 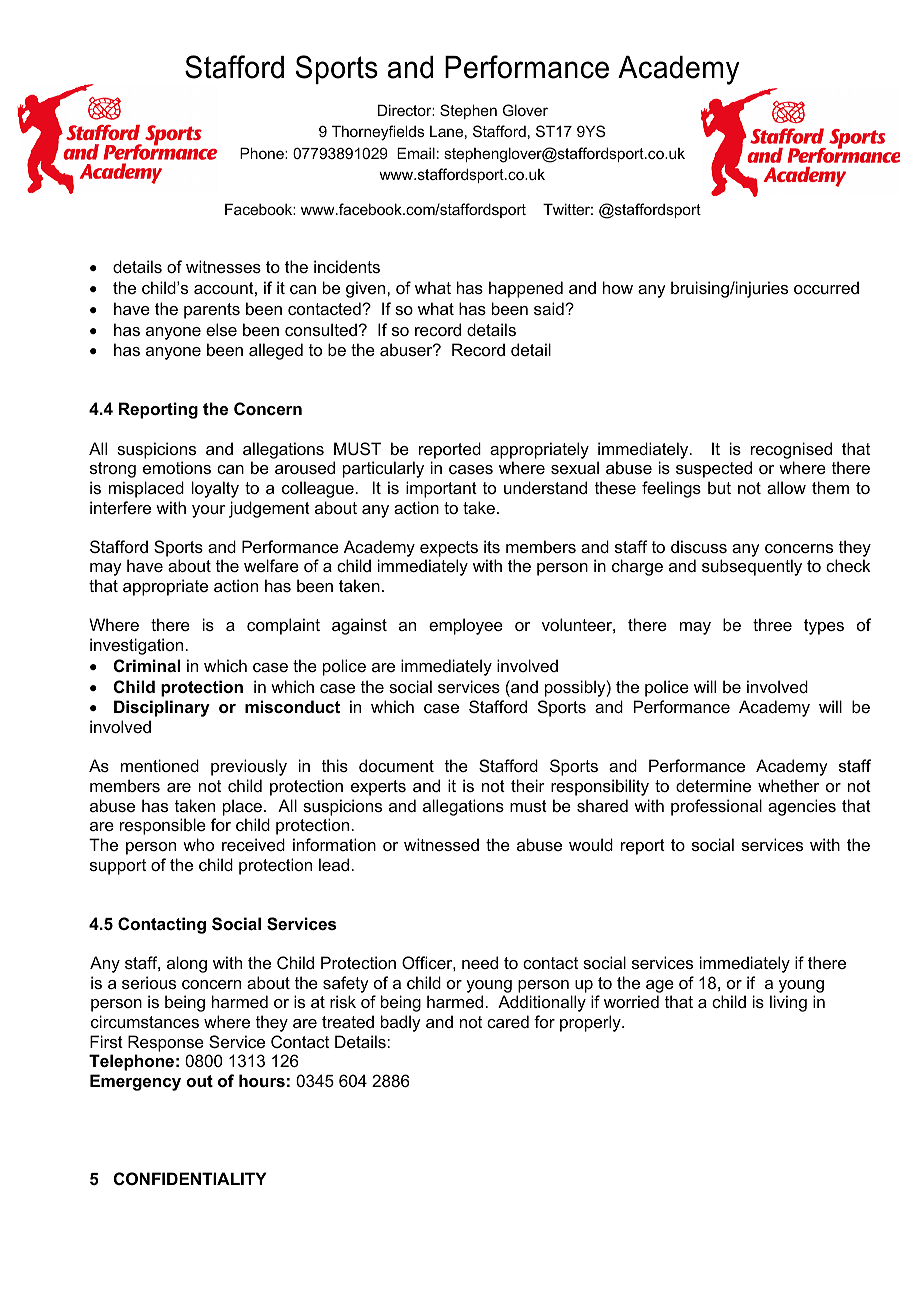 What do you see at coordinates (826, 287) in the page?
I see `occurred` at bounding box center [826, 287].
